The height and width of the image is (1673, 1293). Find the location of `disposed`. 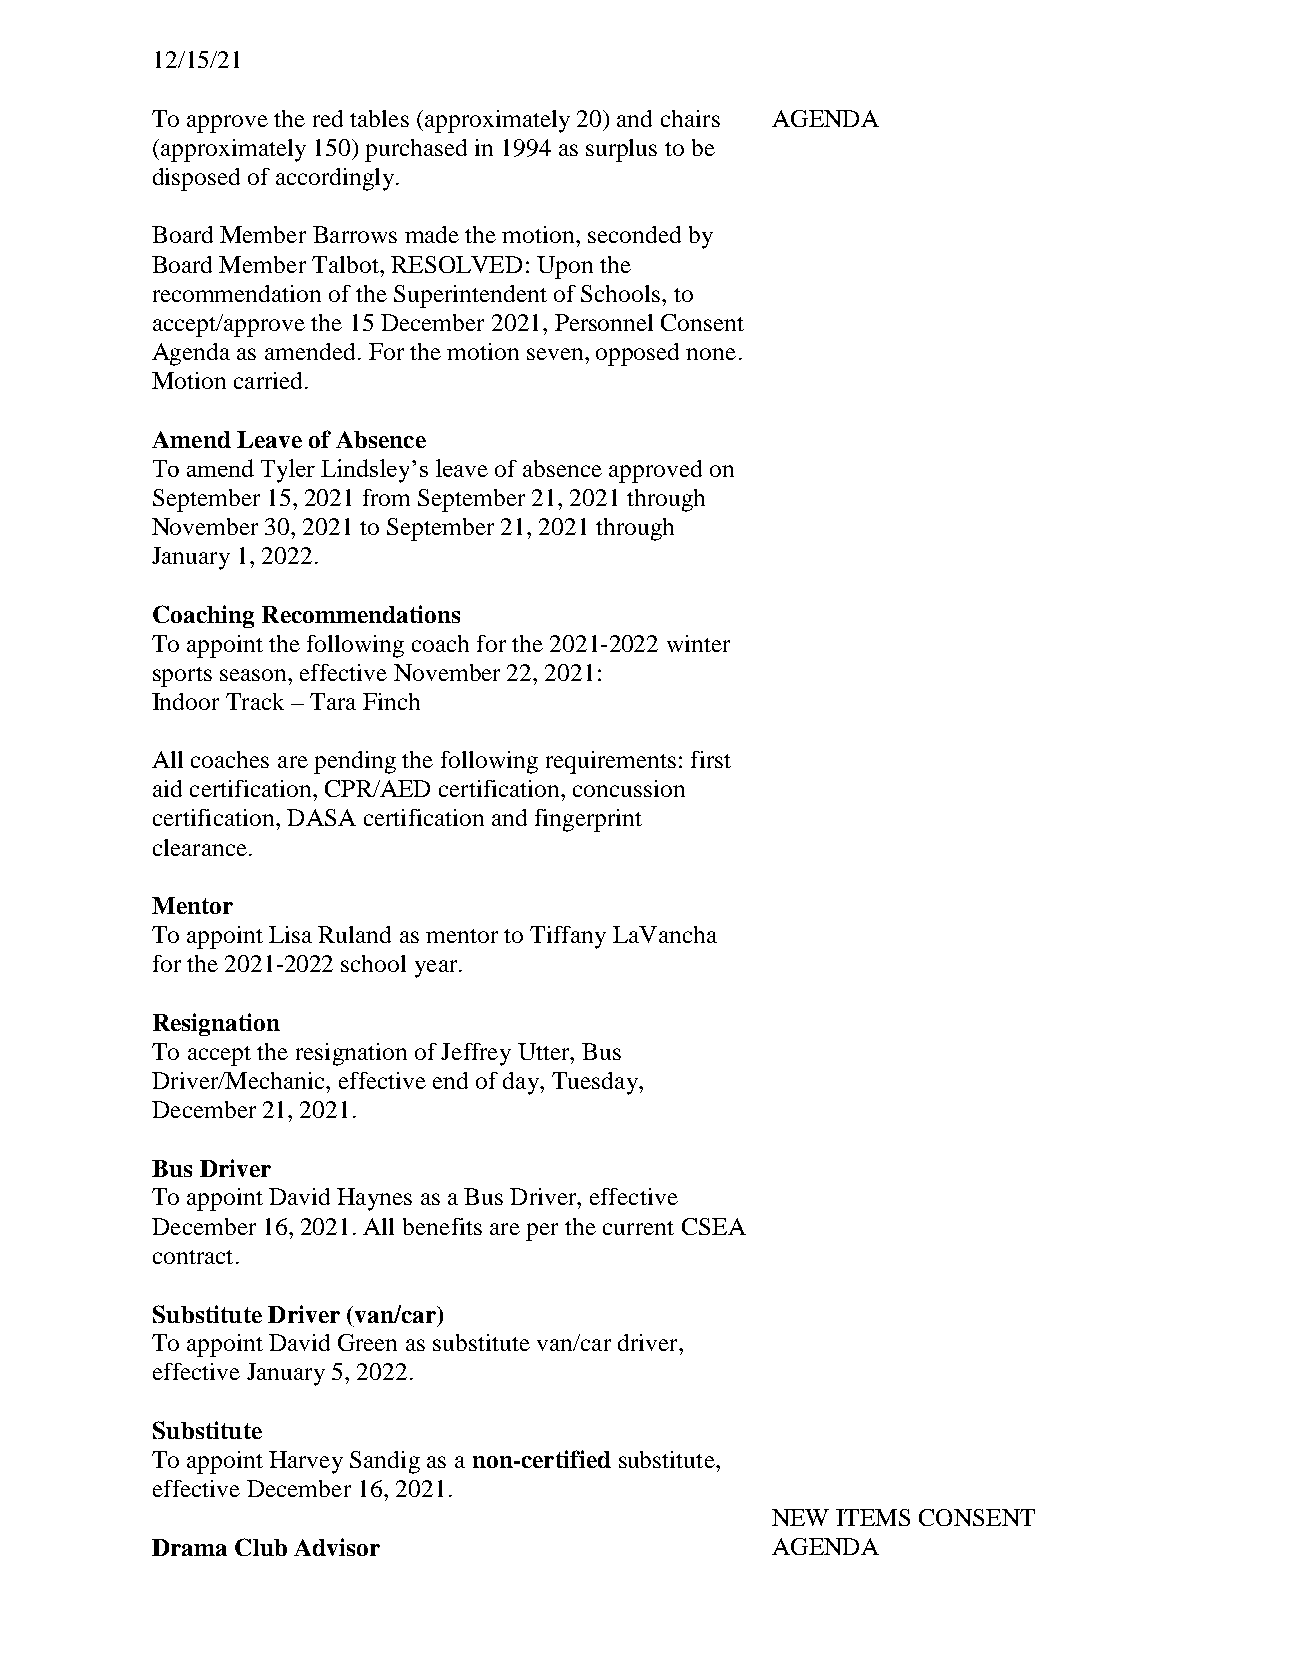

disposed is located at coordinates (196, 179).
